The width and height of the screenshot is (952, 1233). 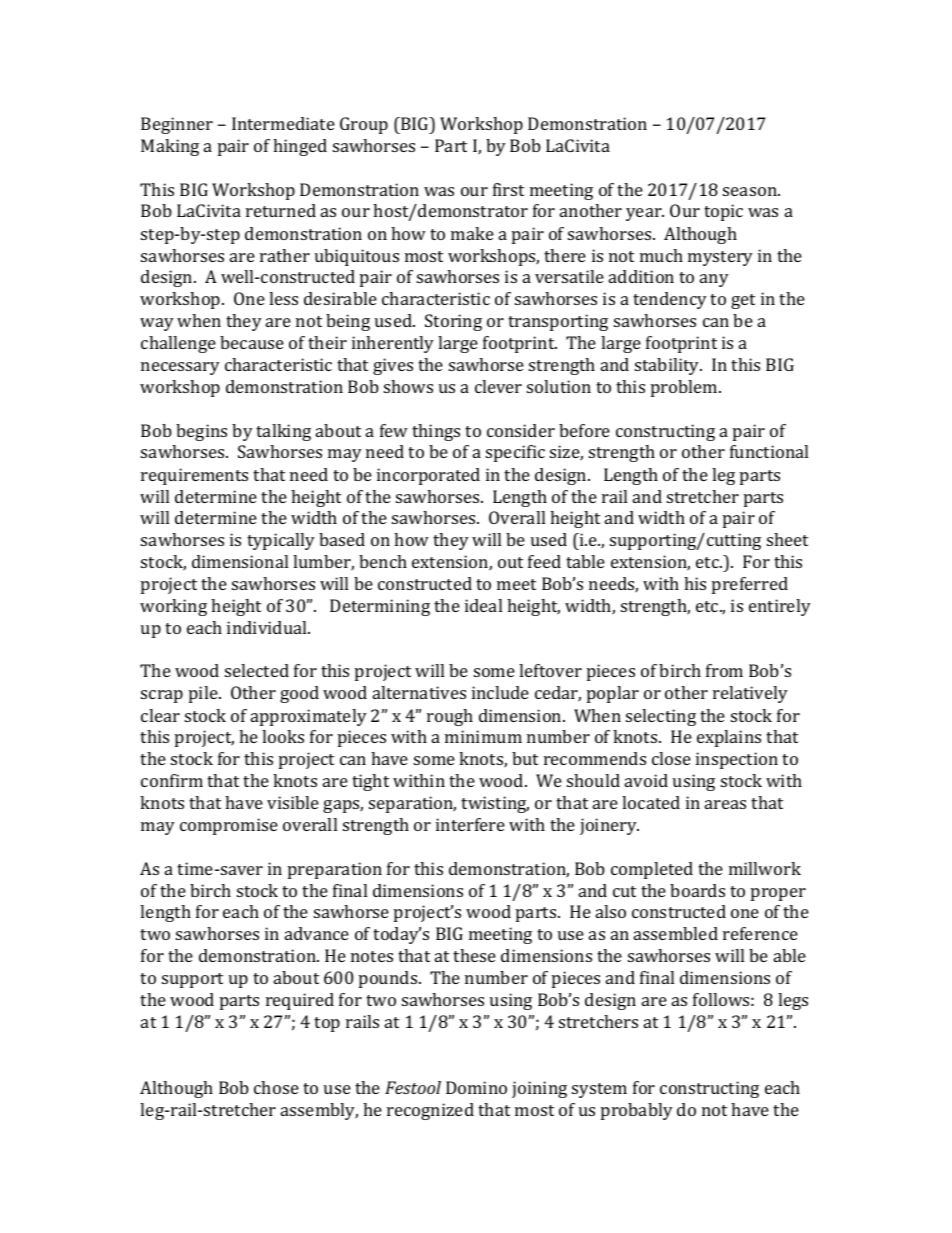 I want to click on probably, so click(x=637, y=1111).
